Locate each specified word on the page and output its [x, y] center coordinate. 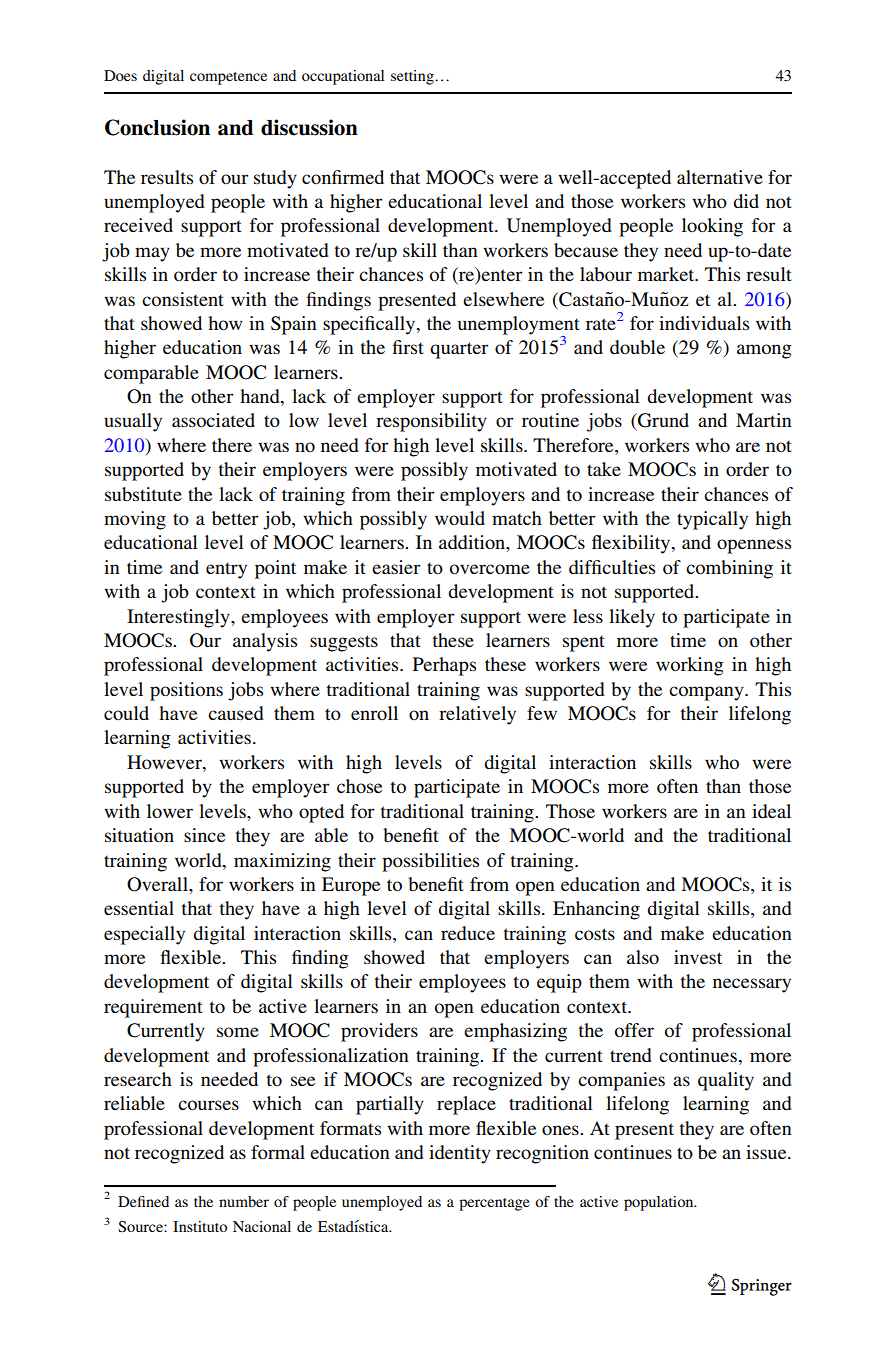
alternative [720, 177]
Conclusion [157, 127]
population [660, 1203]
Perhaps [444, 666]
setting [413, 77]
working [690, 666]
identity [460, 1154]
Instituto [200, 1226]
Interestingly [179, 618]
